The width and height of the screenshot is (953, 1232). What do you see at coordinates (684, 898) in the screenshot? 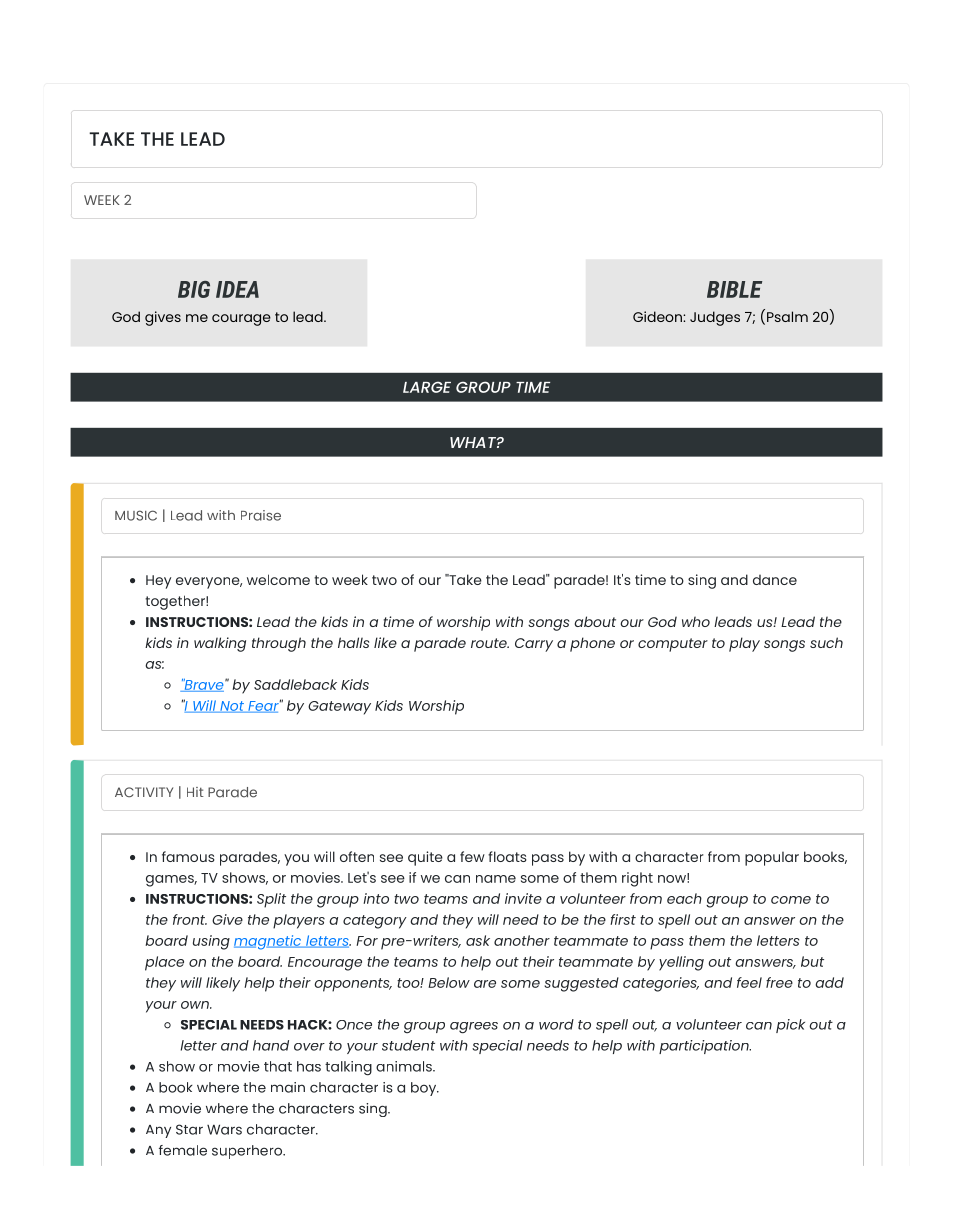
I see `each` at bounding box center [684, 898].
